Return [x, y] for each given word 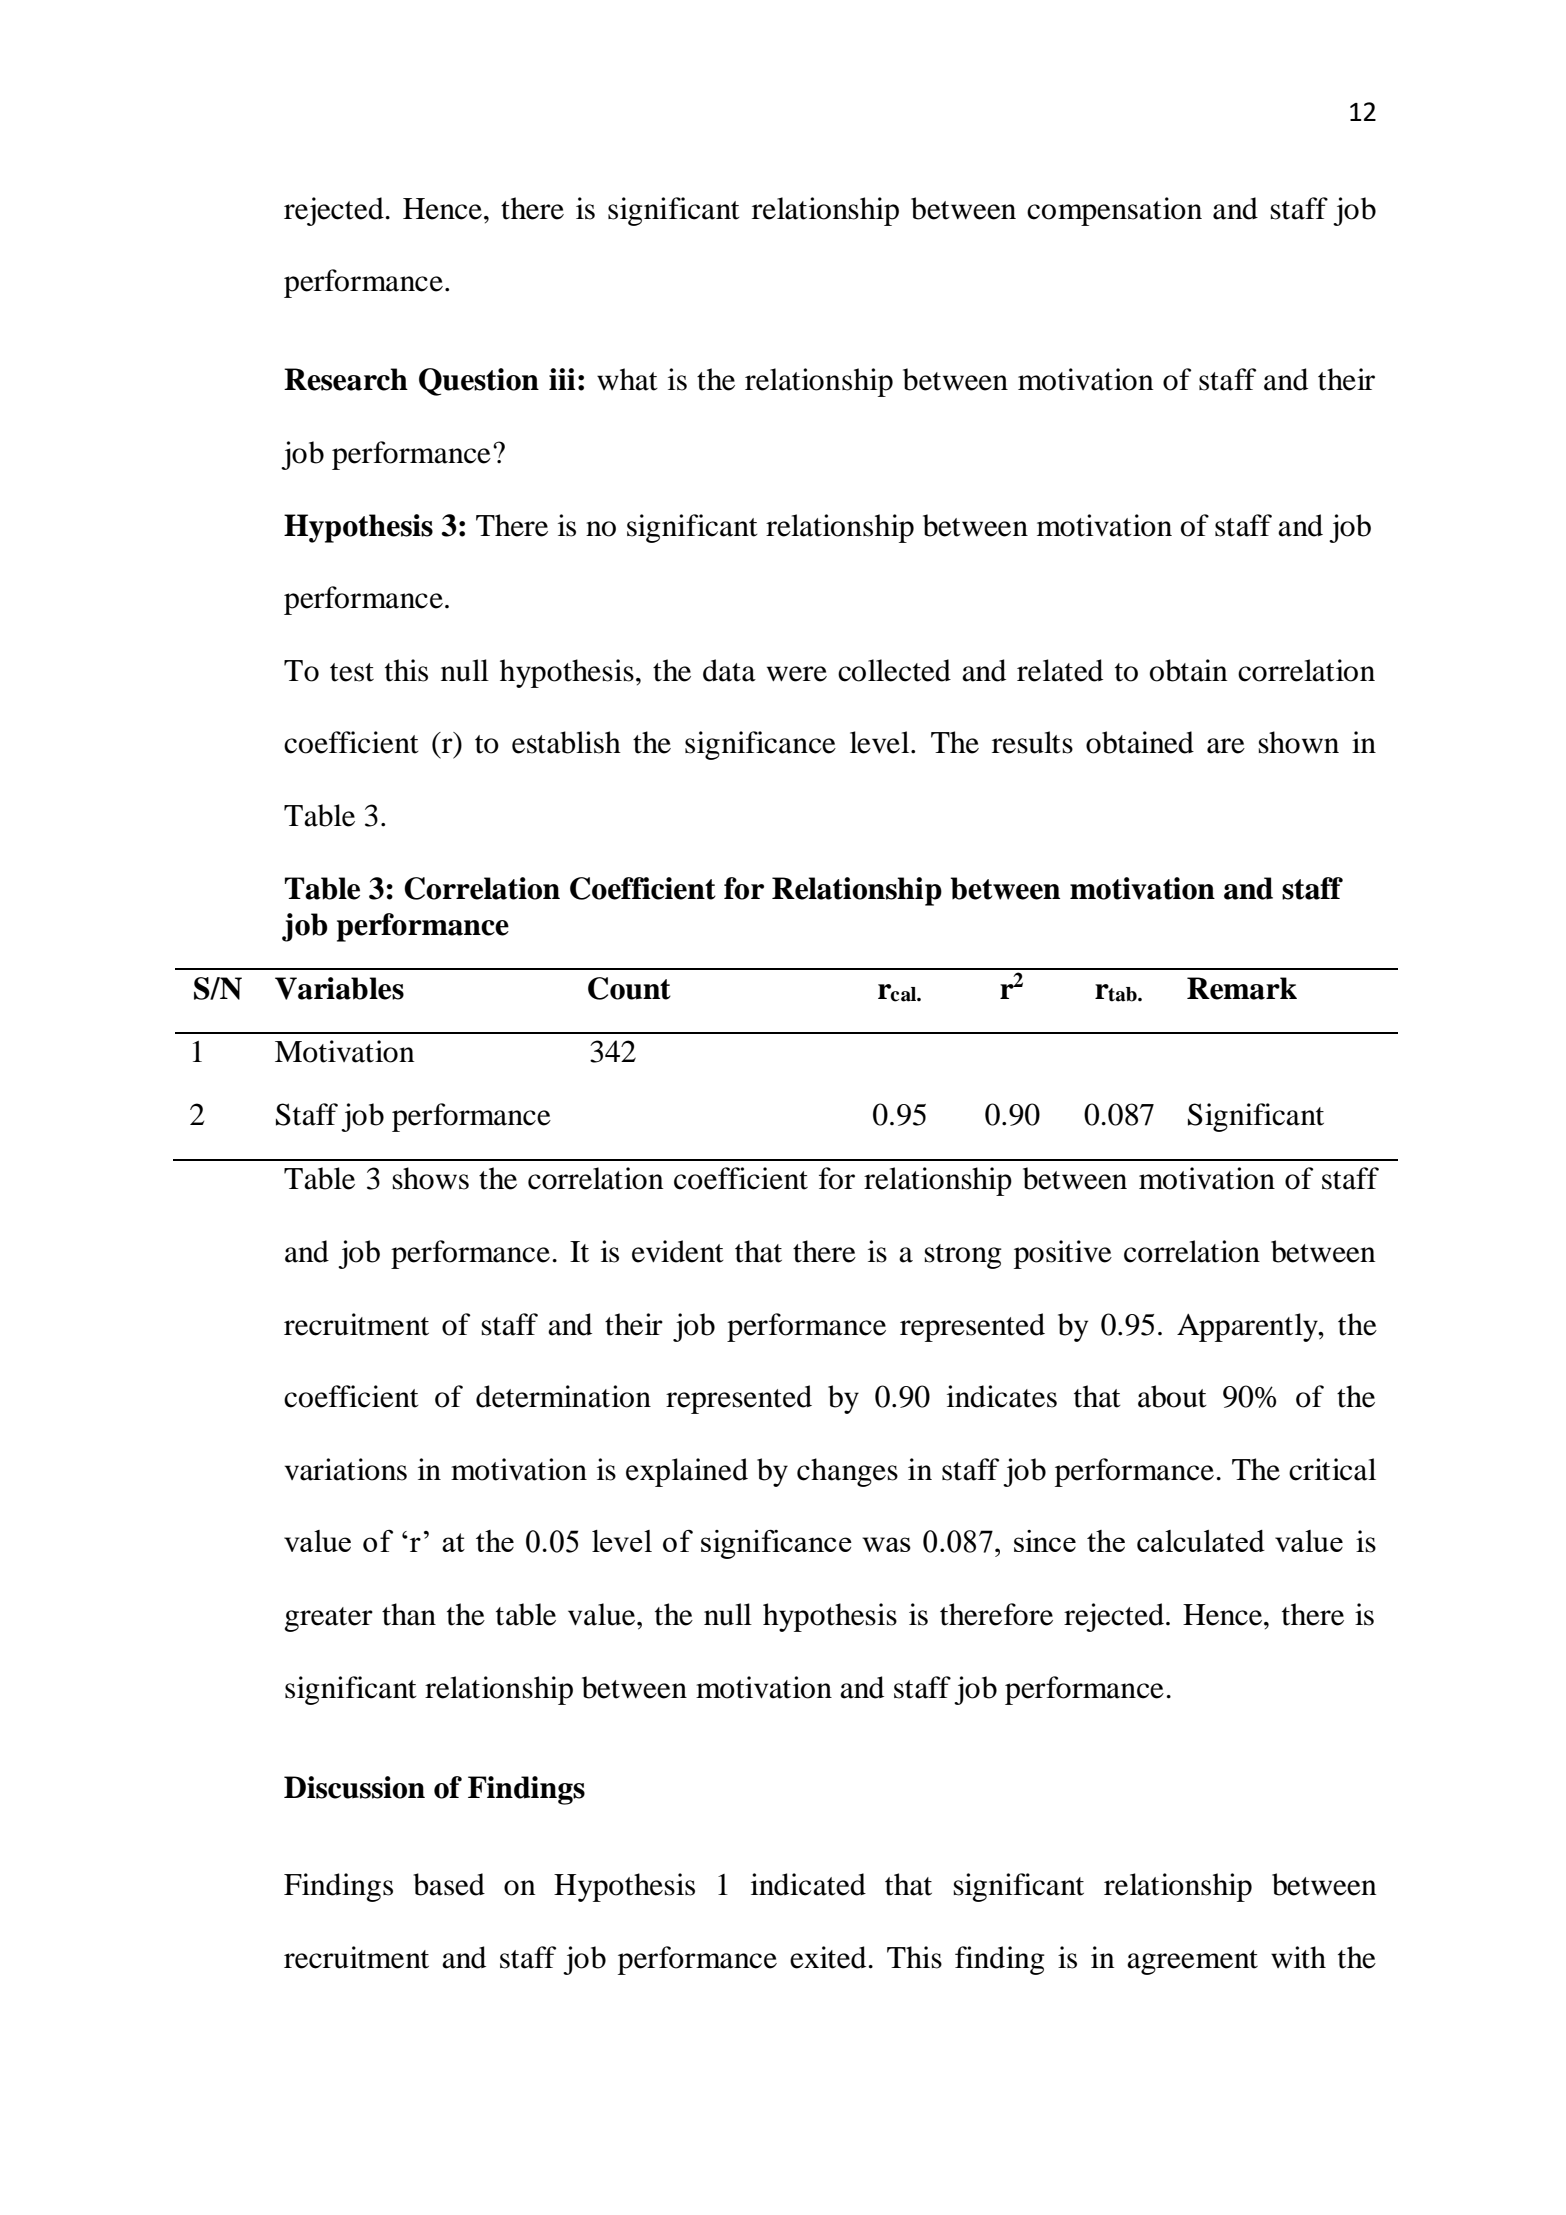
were [797, 674]
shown [1299, 742]
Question [479, 382]
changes [847, 1472]
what [627, 379]
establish [566, 742]
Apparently [1248, 1327]
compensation [1114, 211]
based [449, 1884]
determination [563, 1396]
